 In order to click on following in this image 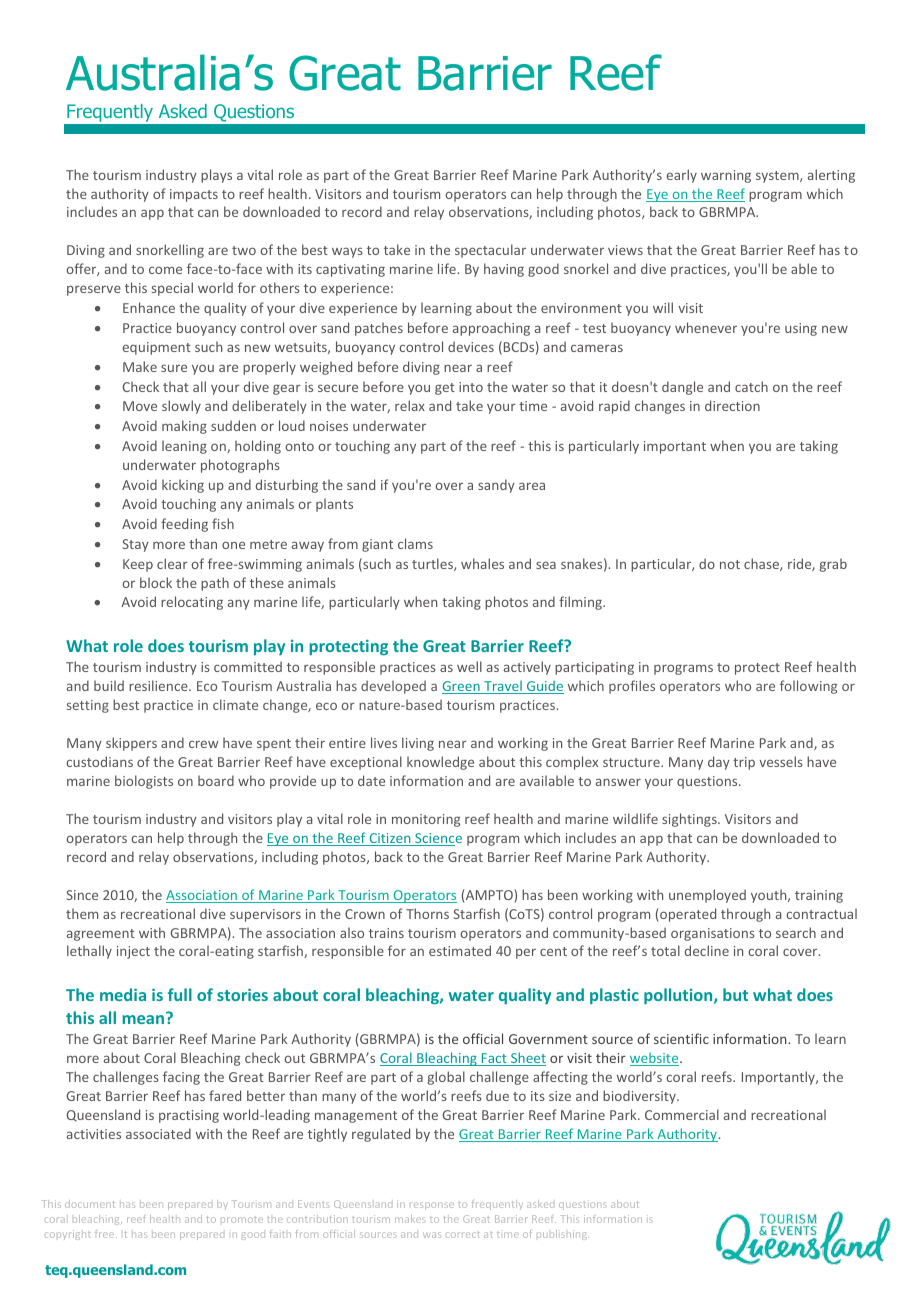, I will do `click(808, 687)`.
